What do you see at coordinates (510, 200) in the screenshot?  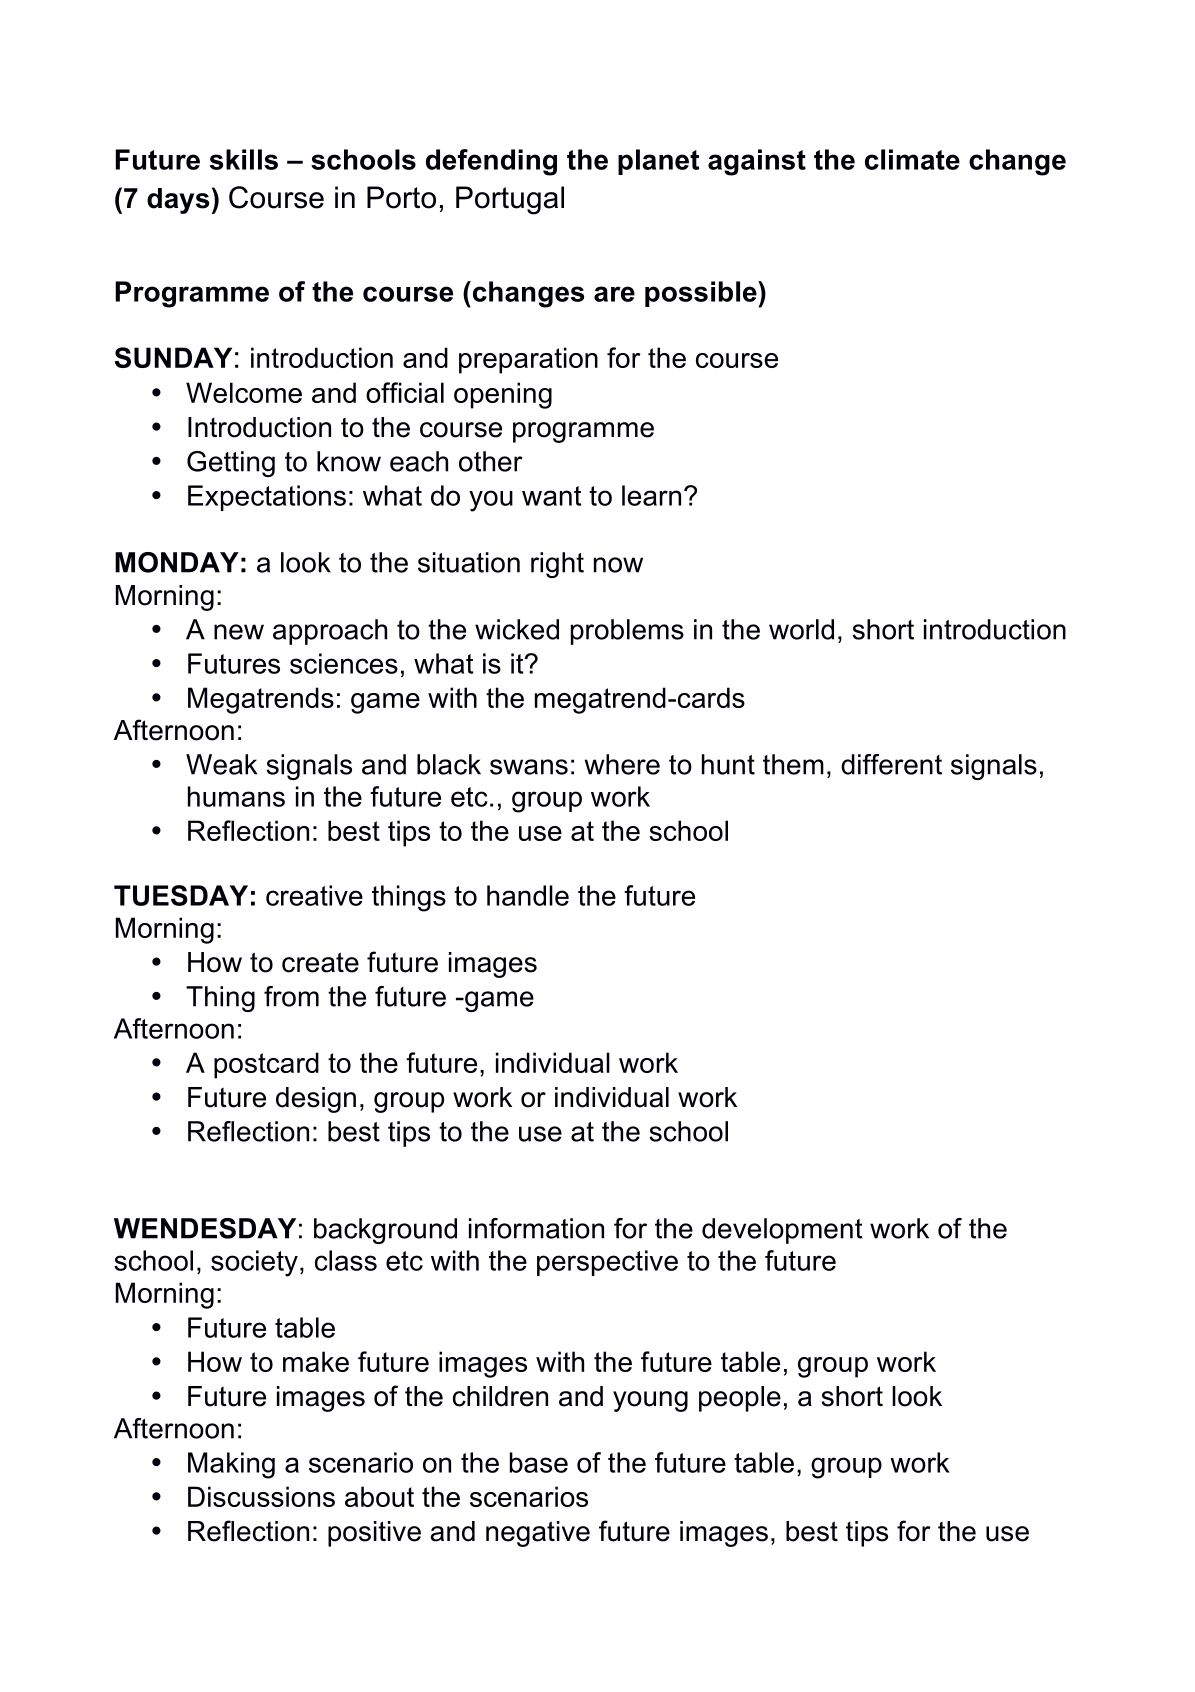 I see `Portugal` at bounding box center [510, 200].
